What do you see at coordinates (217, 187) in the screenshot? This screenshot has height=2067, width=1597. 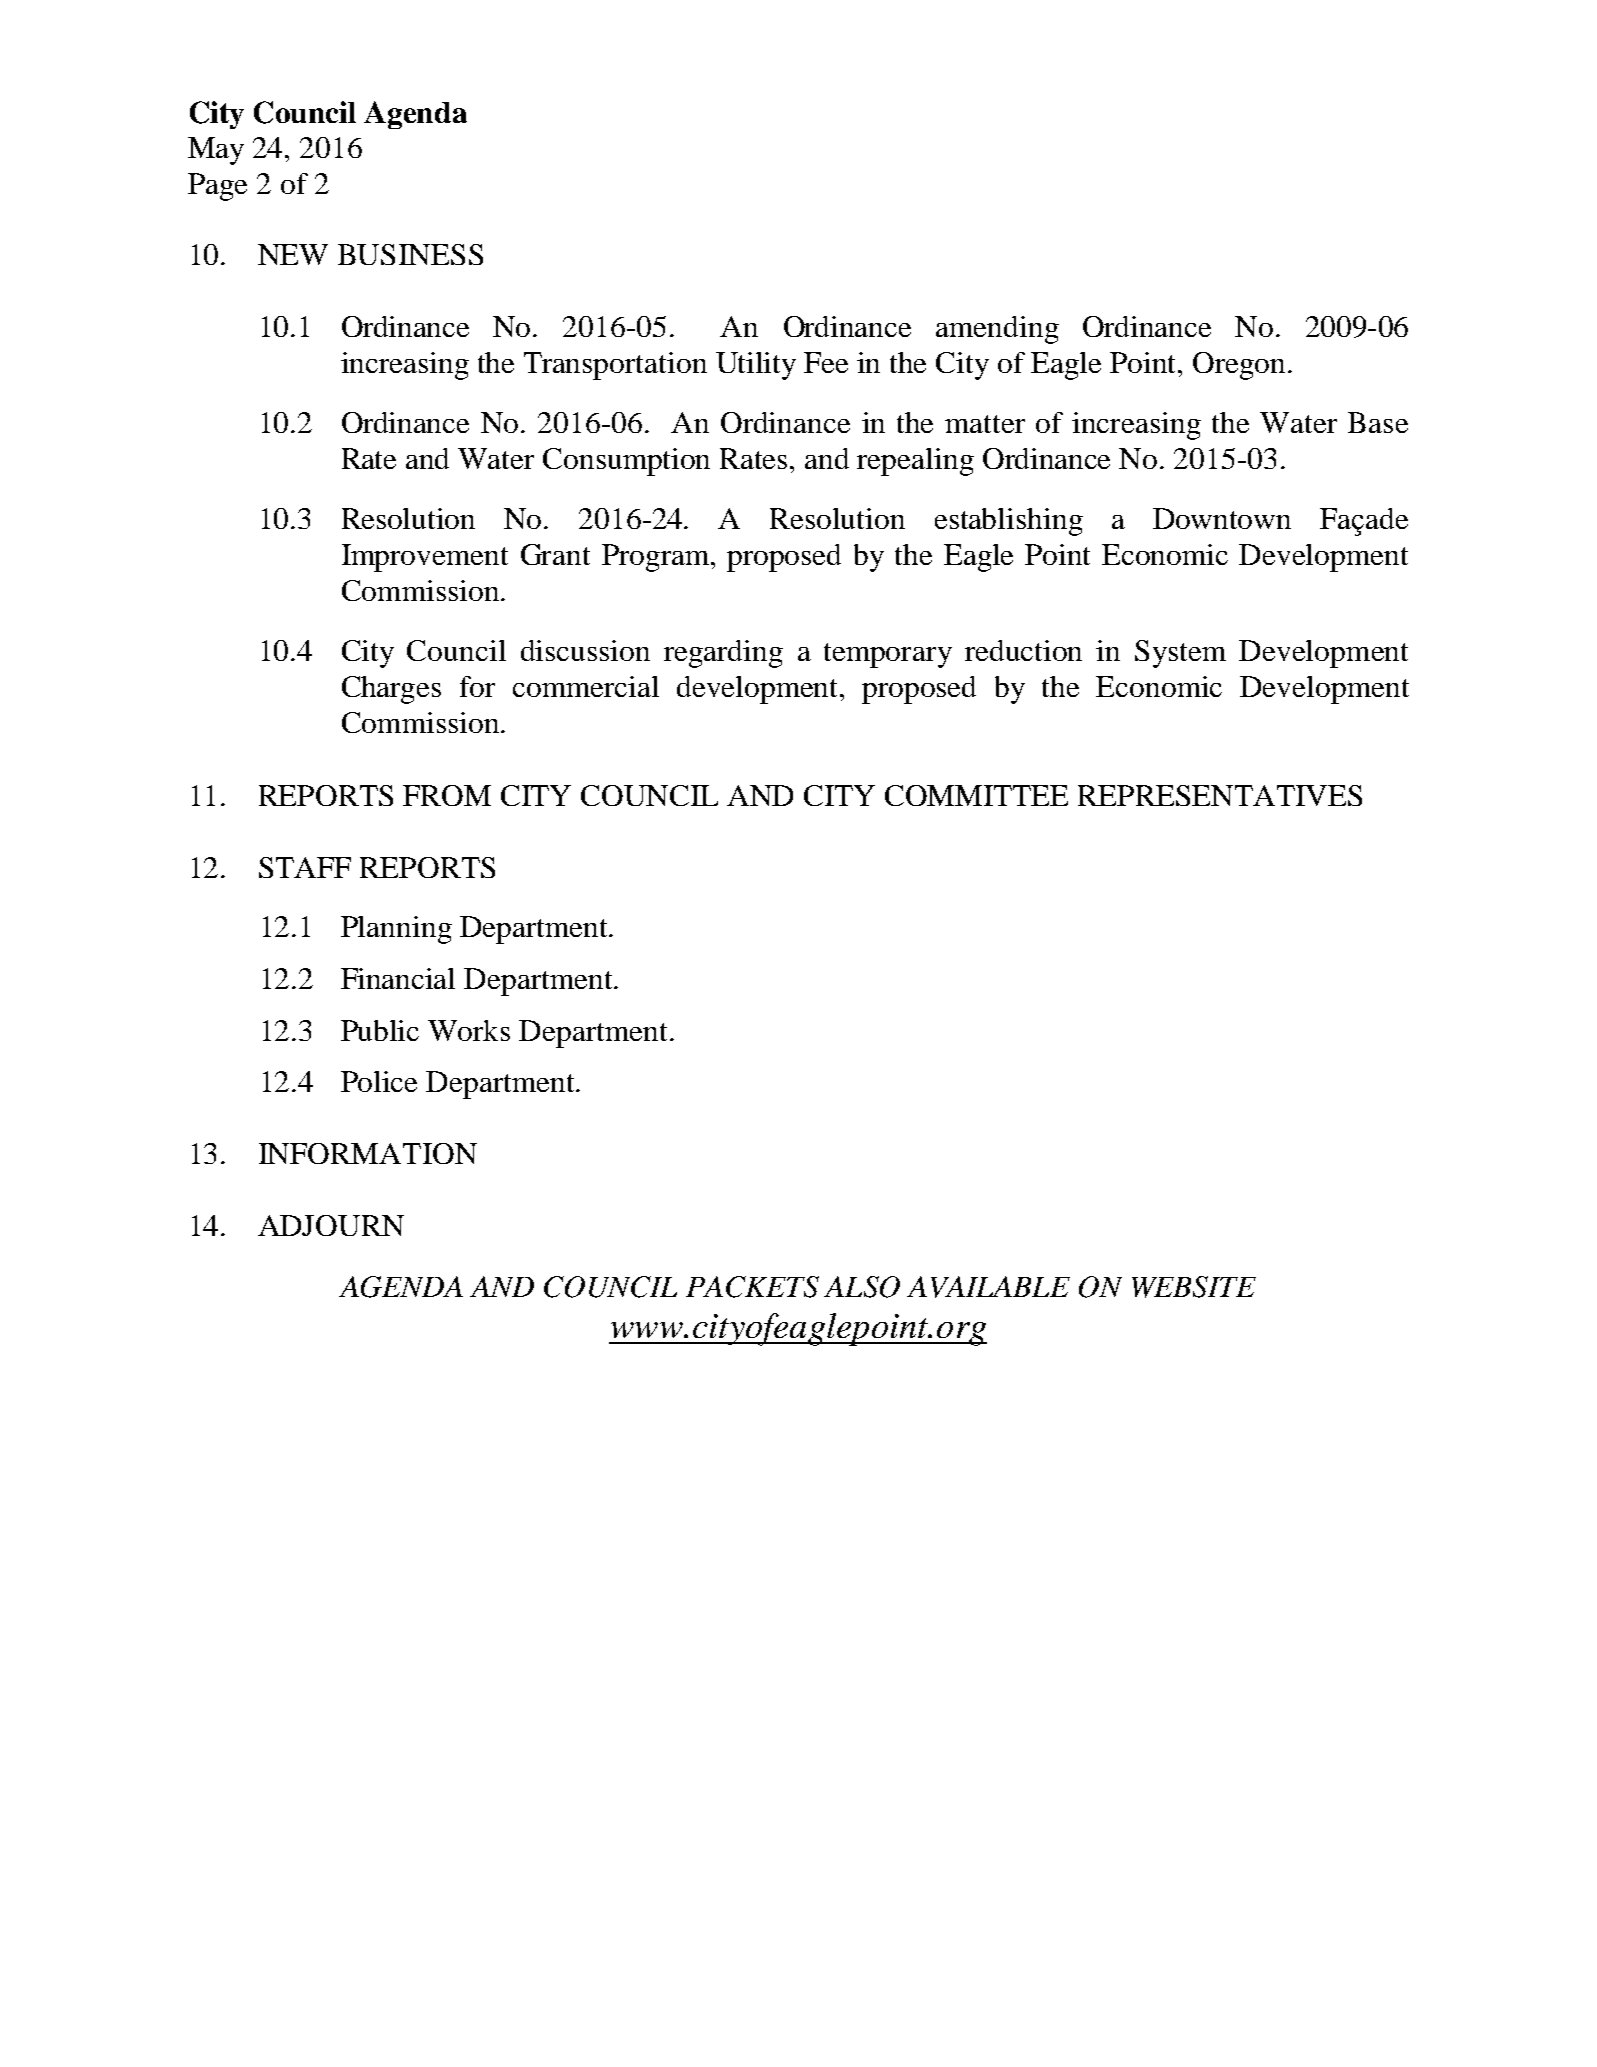 I see `Page` at bounding box center [217, 187].
